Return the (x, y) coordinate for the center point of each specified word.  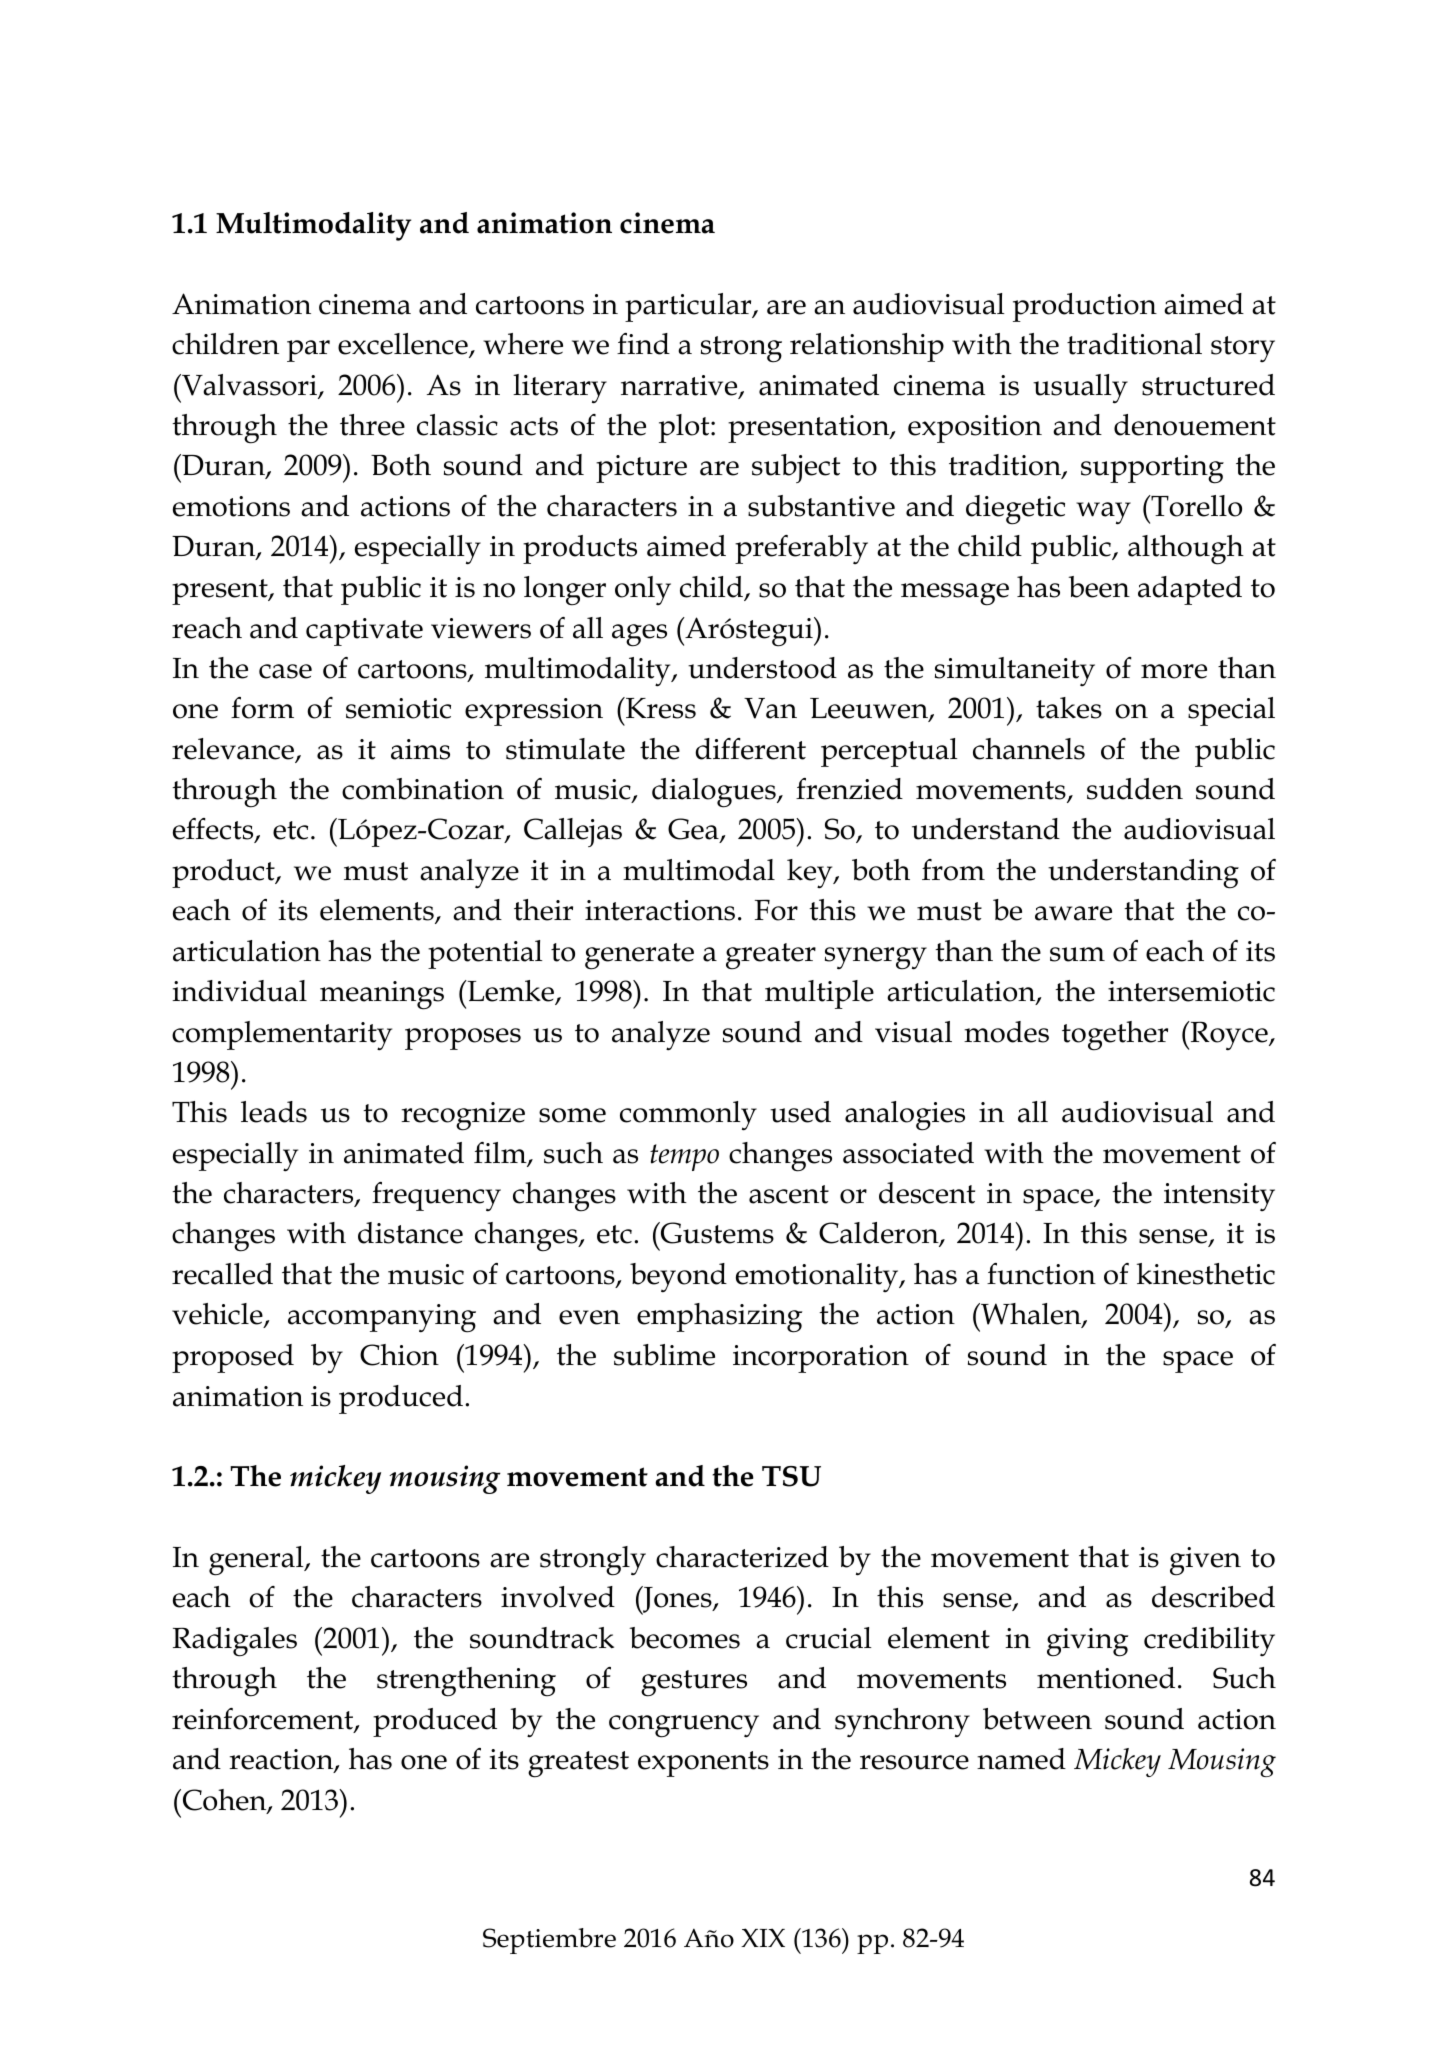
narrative (680, 386)
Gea (694, 830)
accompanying (382, 1318)
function (1041, 1274)
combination (423, 789)
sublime (664, 1355)
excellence (404, 345)
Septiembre (549, 1941)
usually (1080, 389)
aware (1073, 913)
